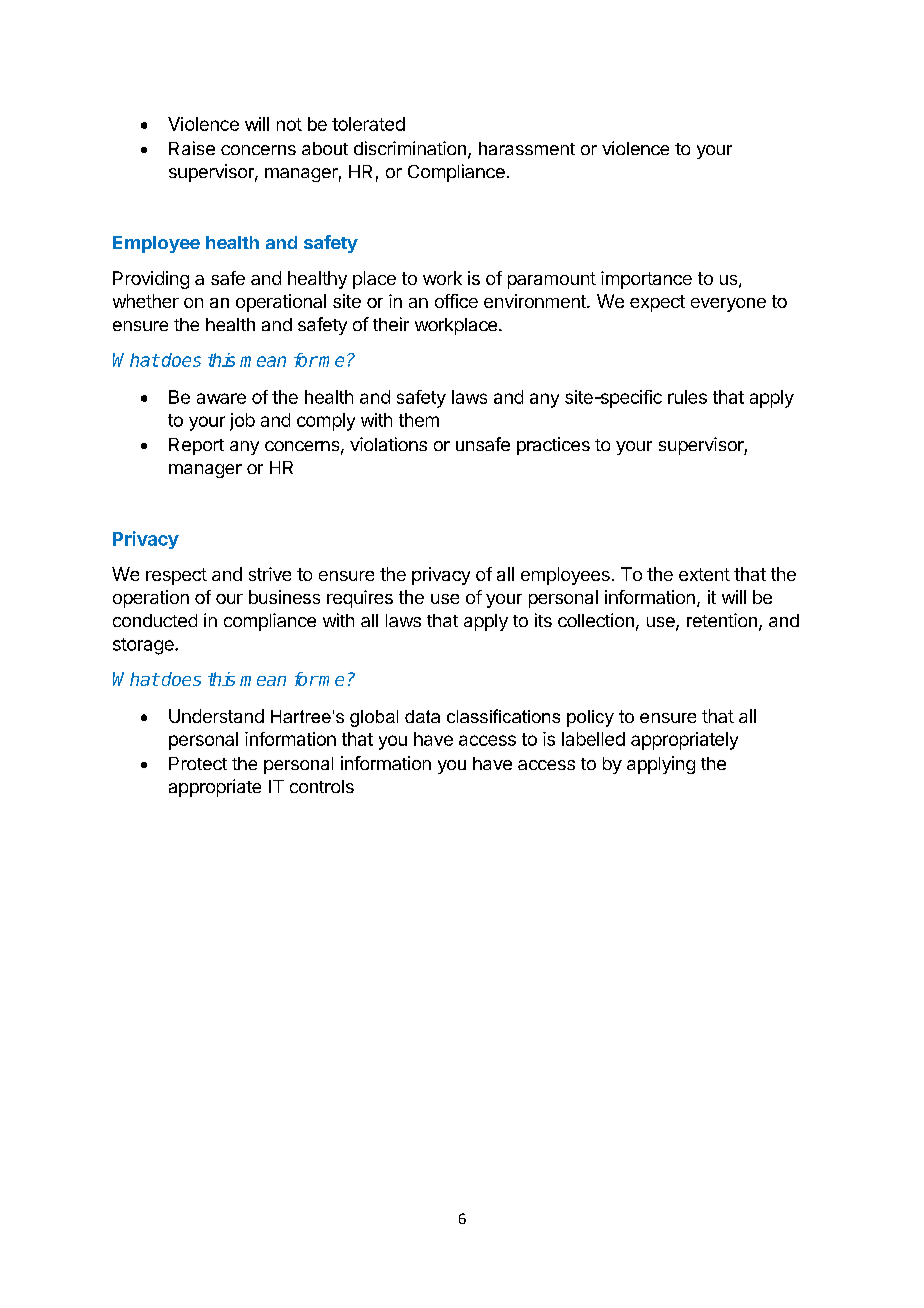  I want to click on Protect, so click(198, 763).
